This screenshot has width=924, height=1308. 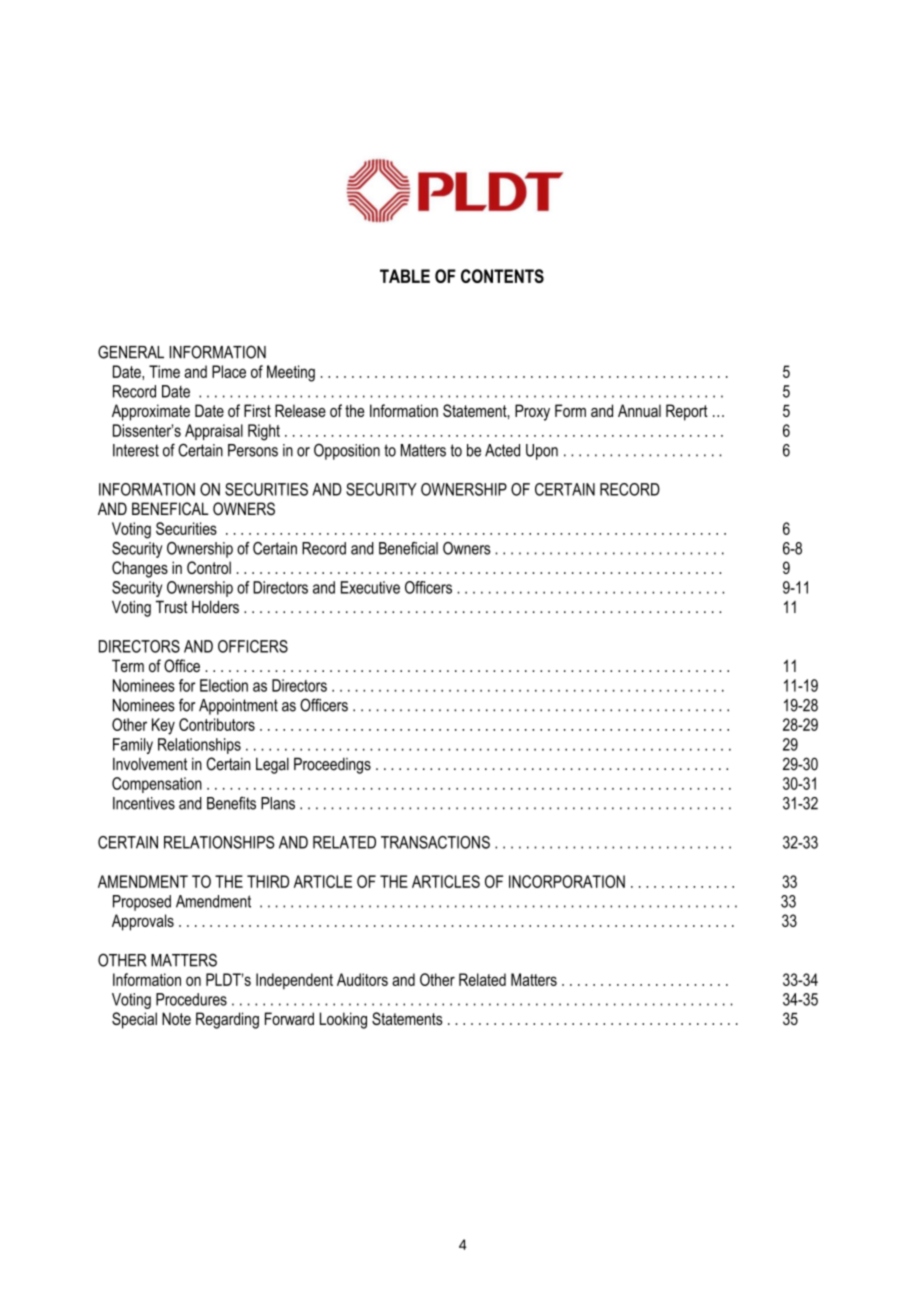 I want to click on CONTENTS, so click(x=502, y=276).
